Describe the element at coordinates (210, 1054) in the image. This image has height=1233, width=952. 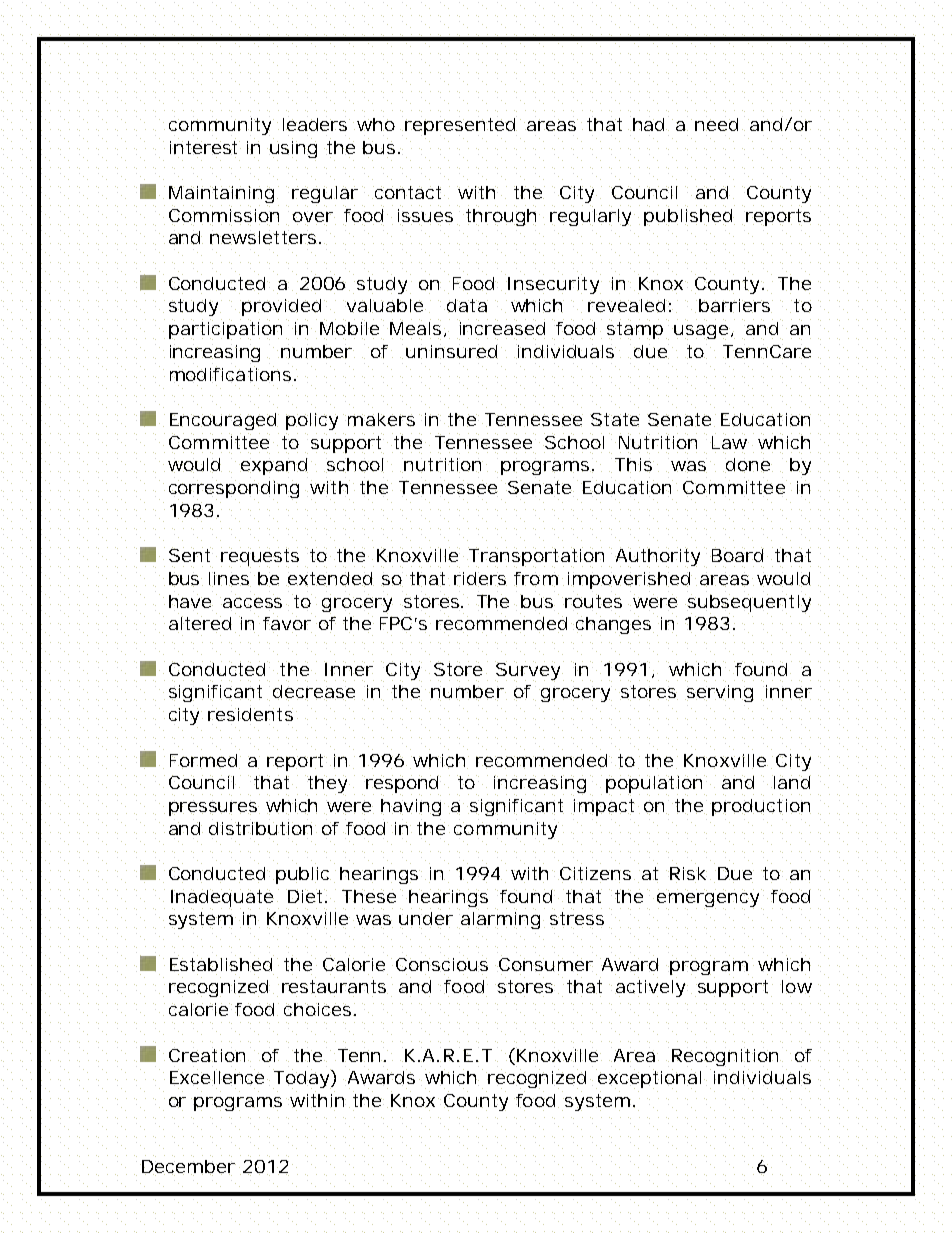
I see `Creation` at that location.
